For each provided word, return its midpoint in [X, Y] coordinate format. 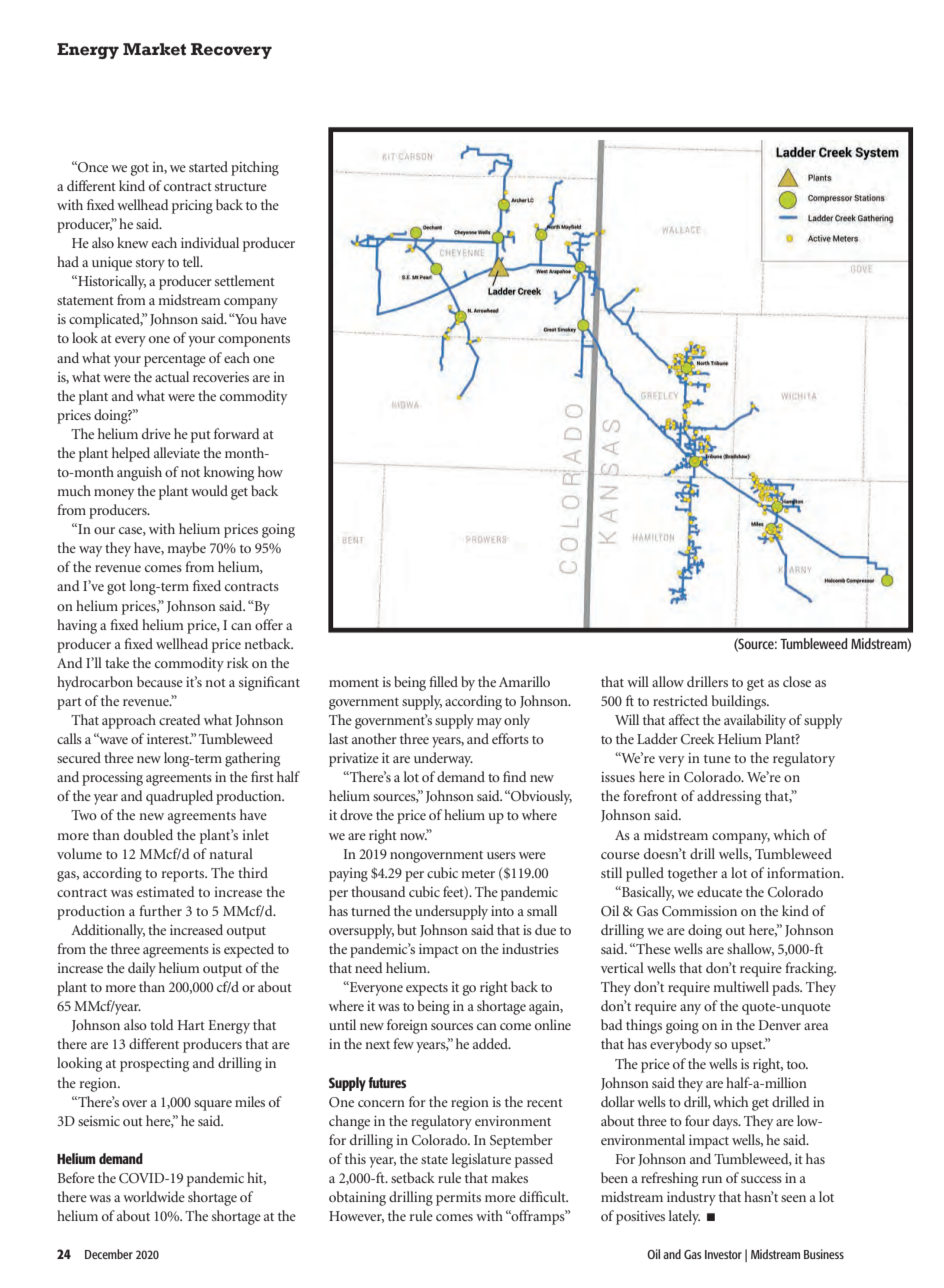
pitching [255, 168]
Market [154, 49]
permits [458, 1199]
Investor [723, 1254]
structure [241, 187]
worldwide [154, 1196]
